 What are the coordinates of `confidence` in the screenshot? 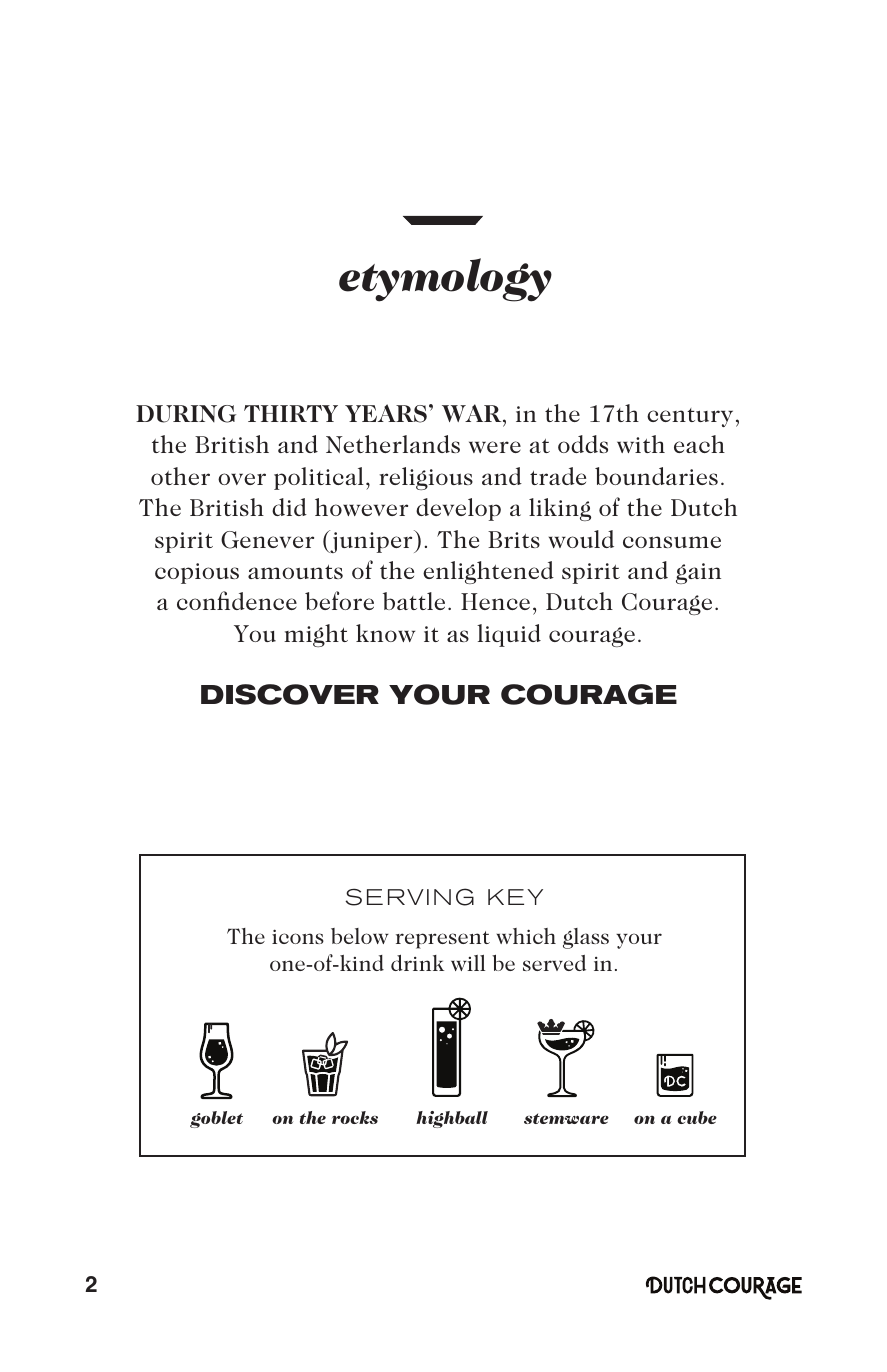 It's located at (237, 600).
